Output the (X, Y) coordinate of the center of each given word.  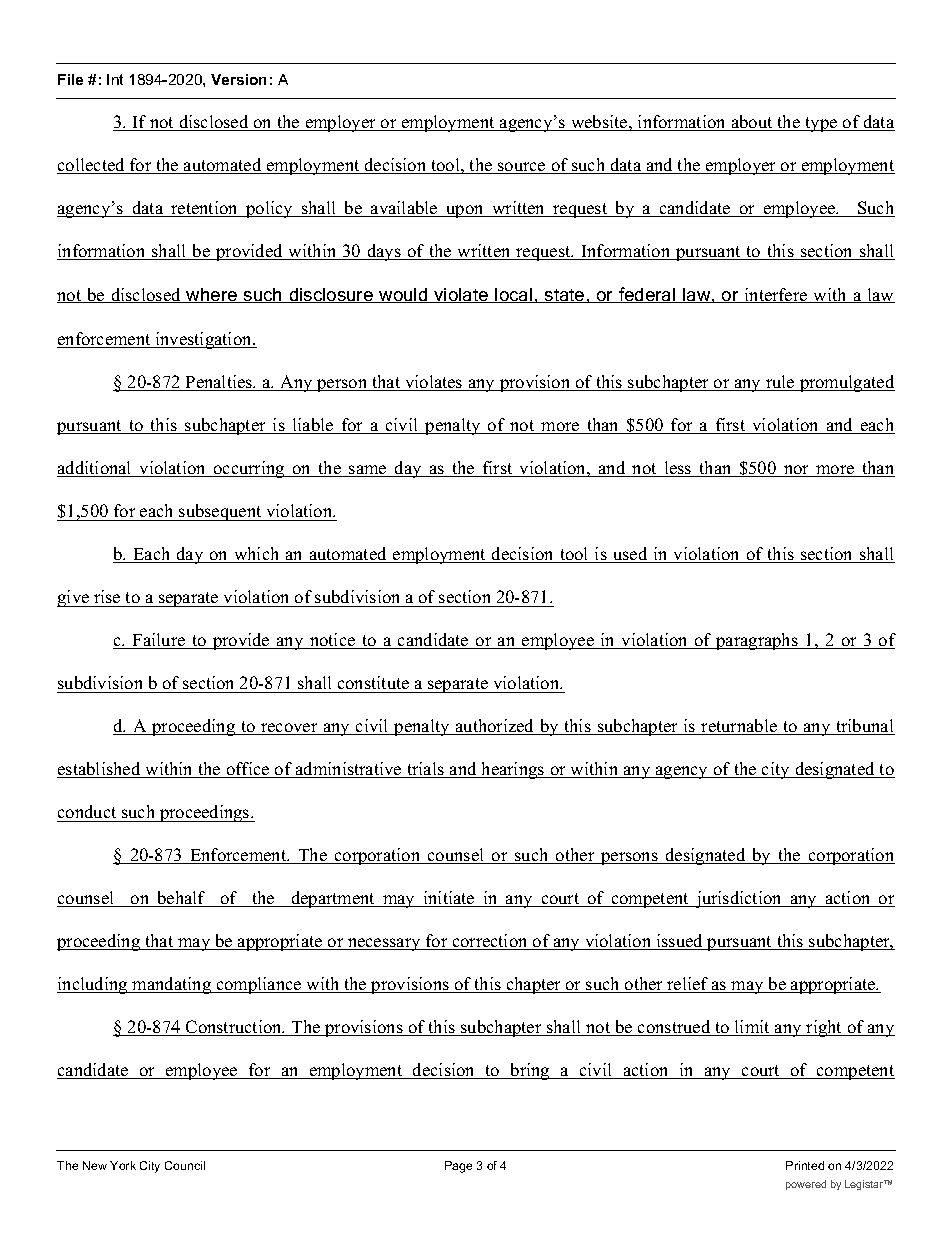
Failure (159, 641)
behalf (182, 899)
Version (238, 79)
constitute (373, 682)
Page (458, 1167)
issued (679, 942)
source (522, 168)
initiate (449, 899)
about (752, 123)
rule (780, 383)
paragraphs (757, 641)
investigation (203, 340)
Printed (805, 1165)
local (514, 295)
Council (185, 1165)
